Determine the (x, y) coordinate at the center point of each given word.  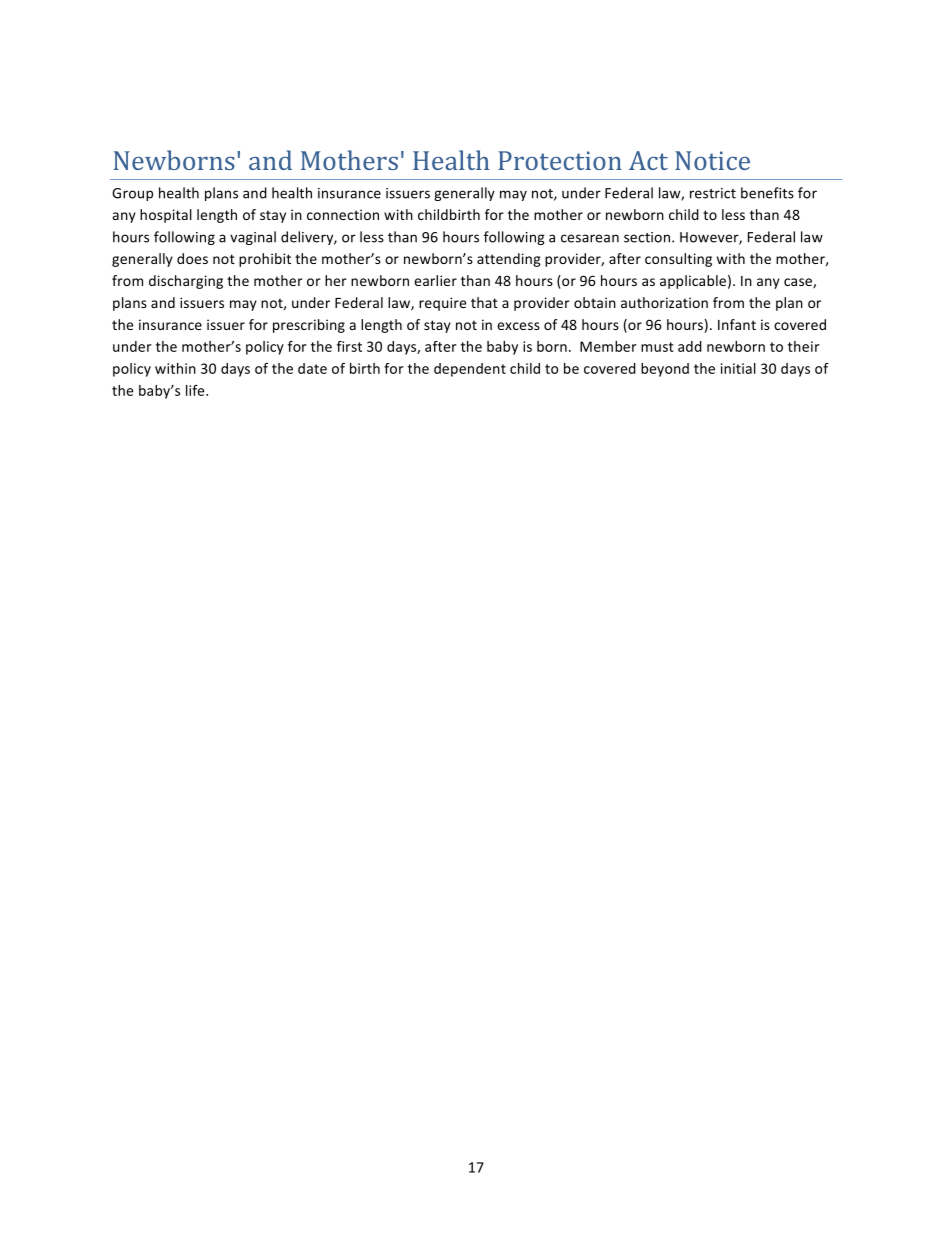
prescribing (309, 326)
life (196, 390)
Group (132, 194)
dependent (470, 370)
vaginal (253, 238)
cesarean (590, 238)
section (648, 237)
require (442, 304)
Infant (737, 324)
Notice (712, 160)
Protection (560, 160)
